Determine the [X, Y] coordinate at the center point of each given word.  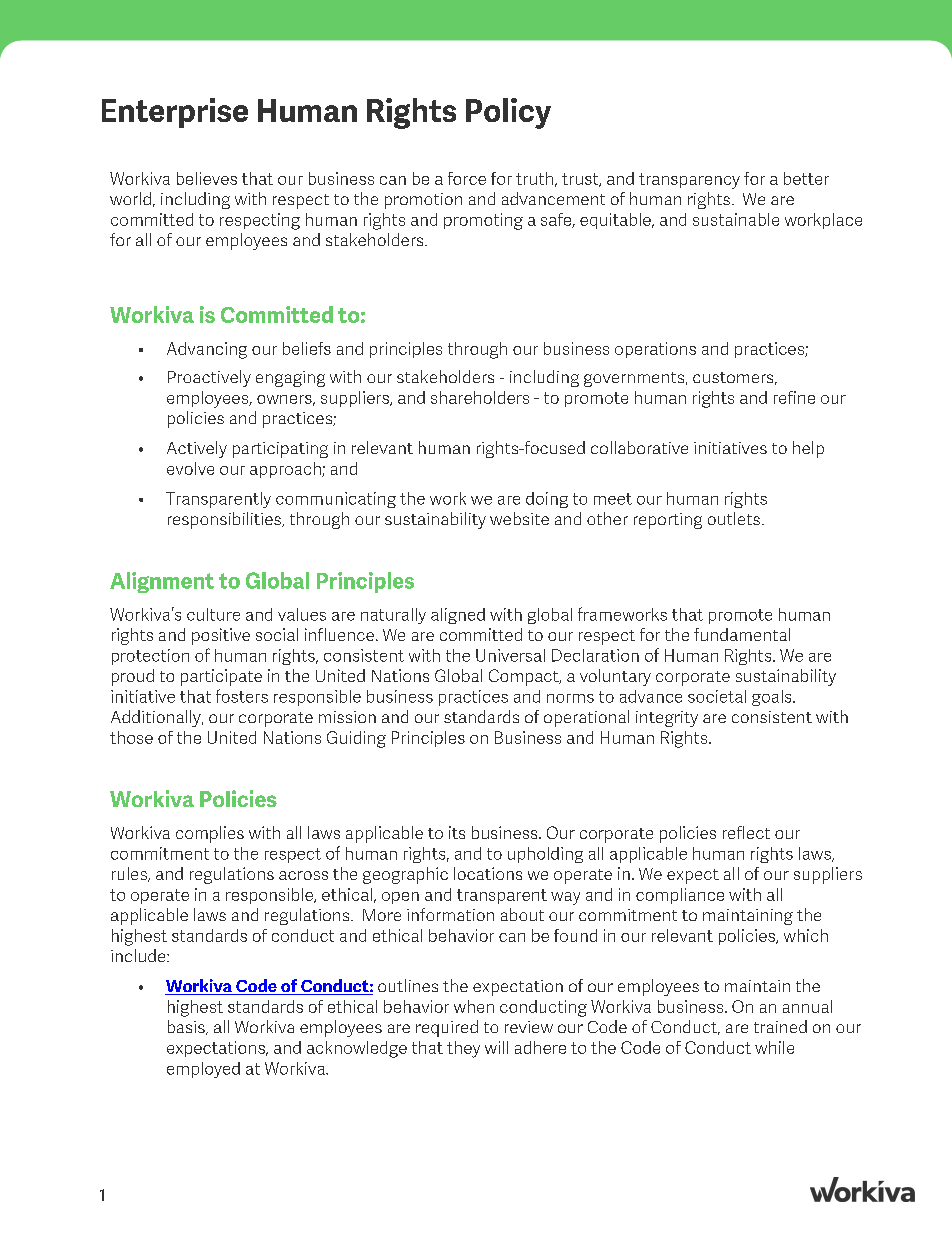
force [467, 178]
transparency [689, 181]
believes [207, 178]
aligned [458, 616]
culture [213, 614]
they [463, 1049]
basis [187, 1027]
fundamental [742, 634]
